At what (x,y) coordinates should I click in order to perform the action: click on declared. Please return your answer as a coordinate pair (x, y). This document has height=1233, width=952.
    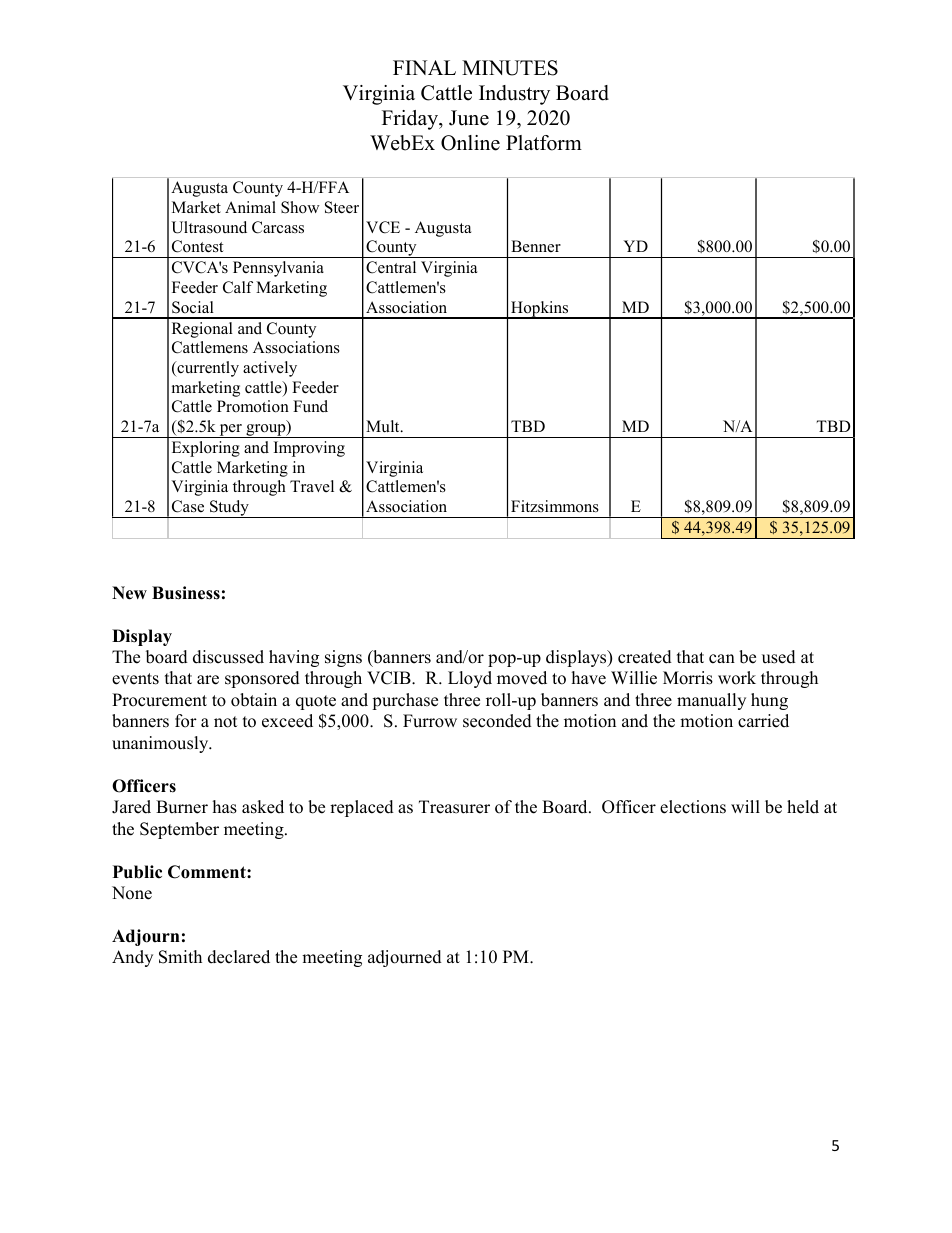
    Looking at the image, I should click on (239, 957).
